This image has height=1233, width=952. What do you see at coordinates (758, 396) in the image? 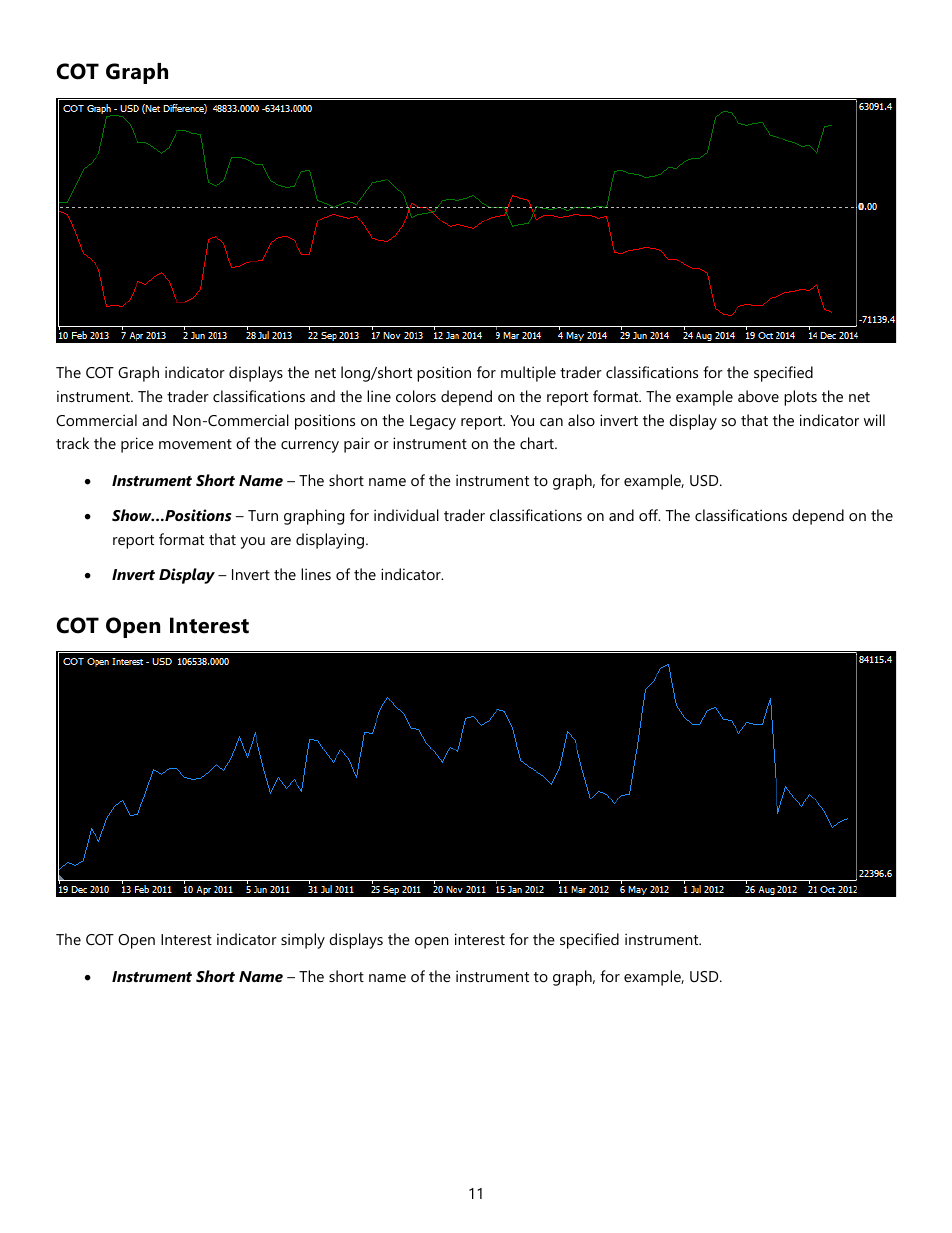
I see `above` at bounding box center [758, 396].
